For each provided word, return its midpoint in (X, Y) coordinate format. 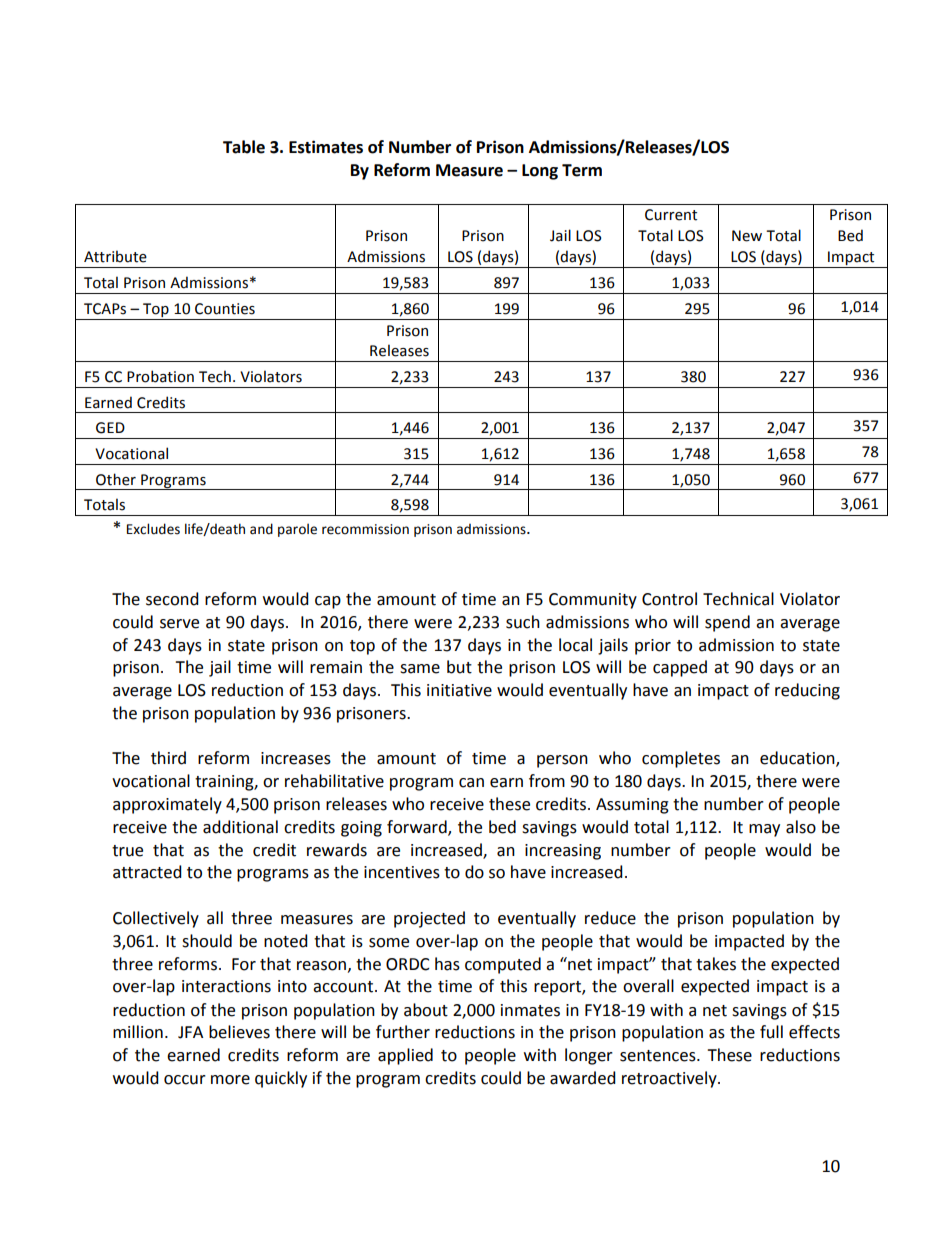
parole (297, 530)
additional (240, 827)
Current (671, 215)
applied (405, 1056)
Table (244, 147)
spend (727, 623)
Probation (160, 376)
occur (185, 1080)
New (747, 236)
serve (179, 624)
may (764, 830)
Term (582, 170)
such (523, 622)
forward (418, 827)
